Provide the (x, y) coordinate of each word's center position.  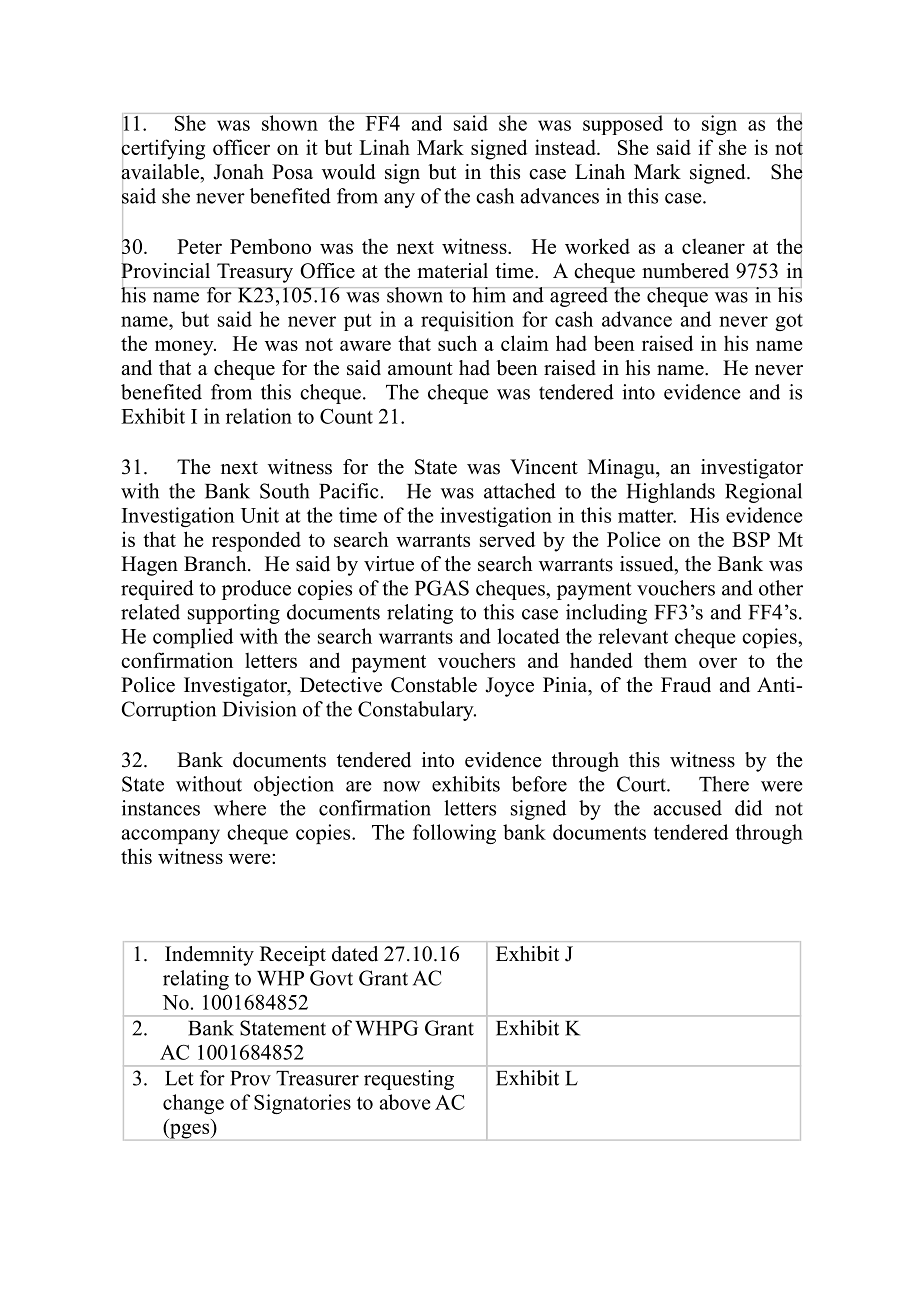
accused (688, 808)
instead (566, 147)
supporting (234, 614)
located (528, 636)
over (718, 662)
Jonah (238, 172)
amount (420, 369)
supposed (623, 124)
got (789, 322)
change (193, 1104)
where (240, 808)
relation (259, 416)
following (454, 834)
